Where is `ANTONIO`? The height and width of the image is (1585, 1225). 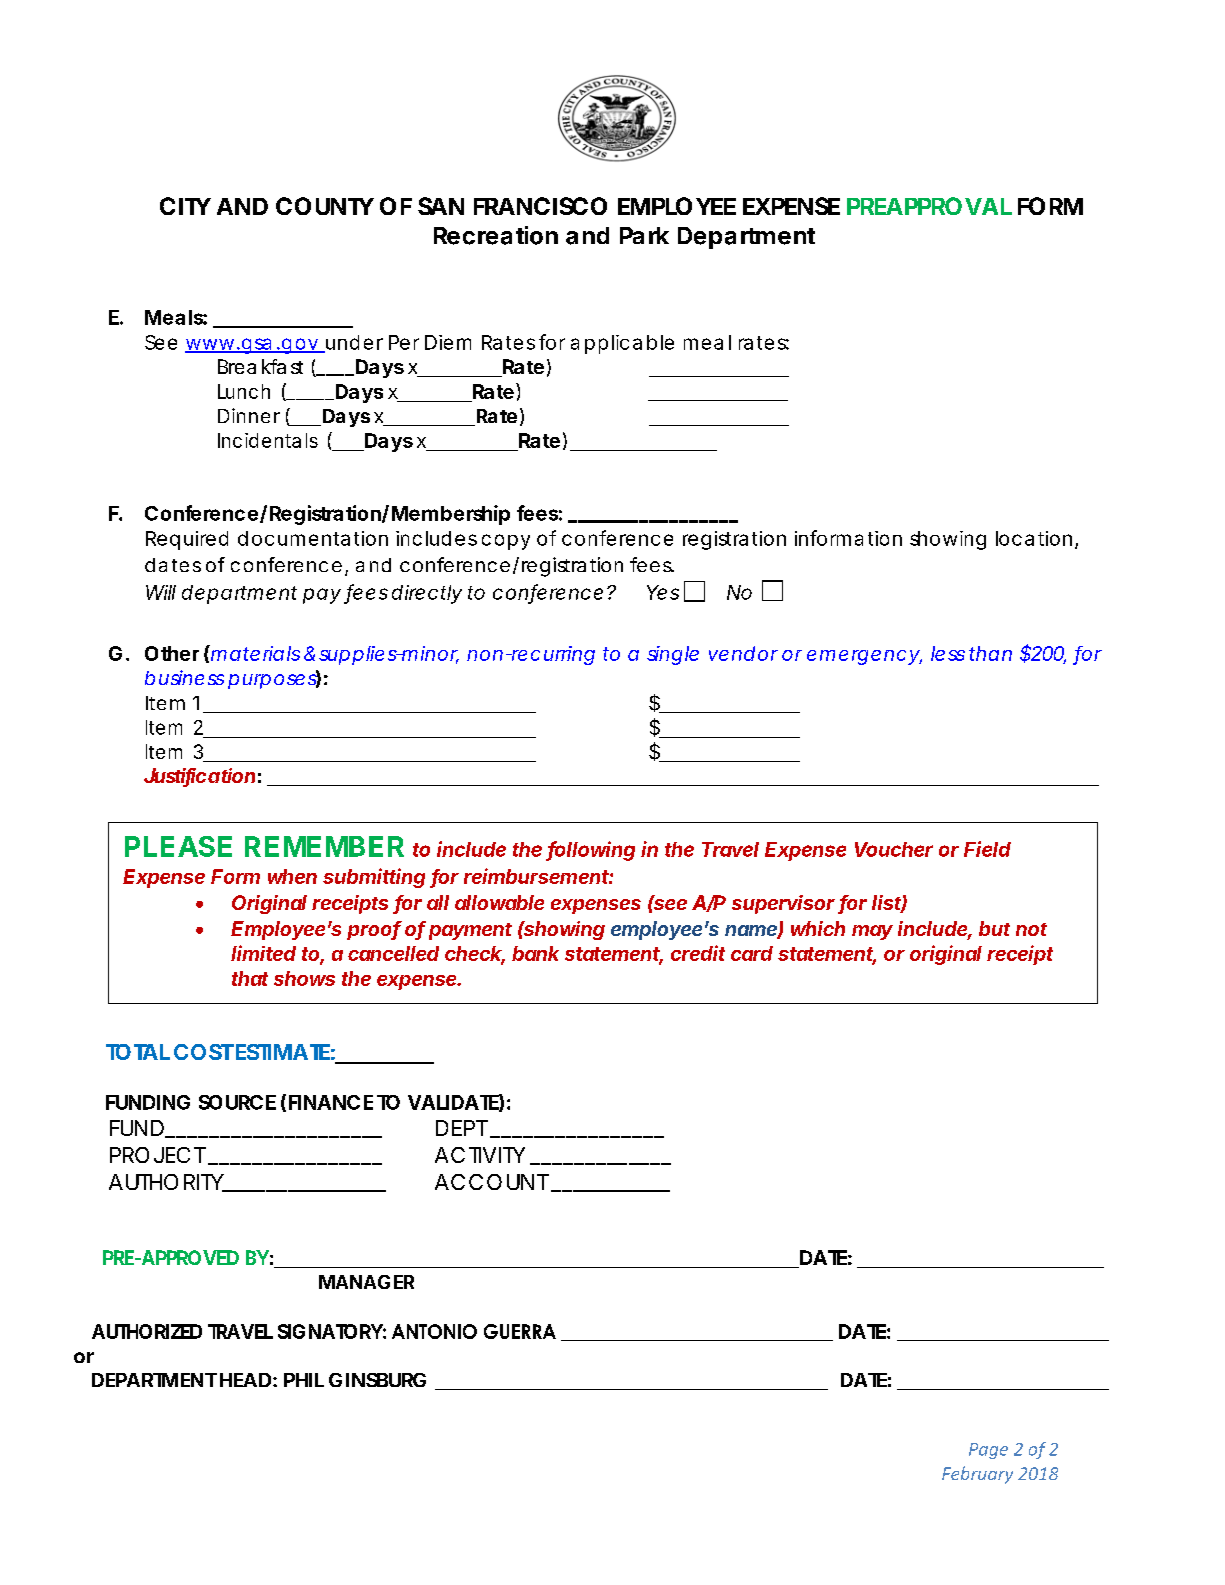
ANTONIO is located at coordinates (434, 1331).
